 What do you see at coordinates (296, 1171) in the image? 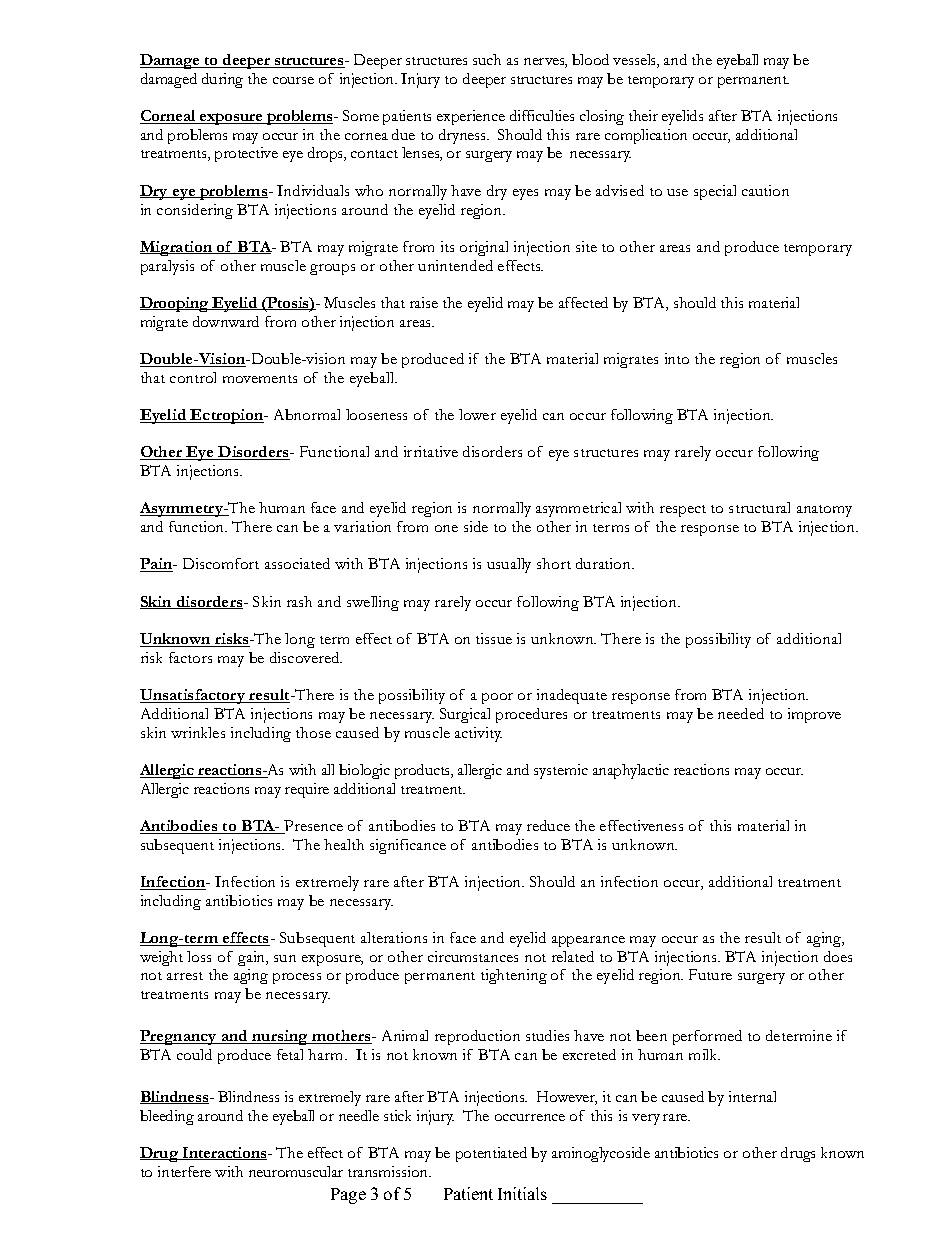
I see `neuromuscular` at bounding box center [296, 1171].
